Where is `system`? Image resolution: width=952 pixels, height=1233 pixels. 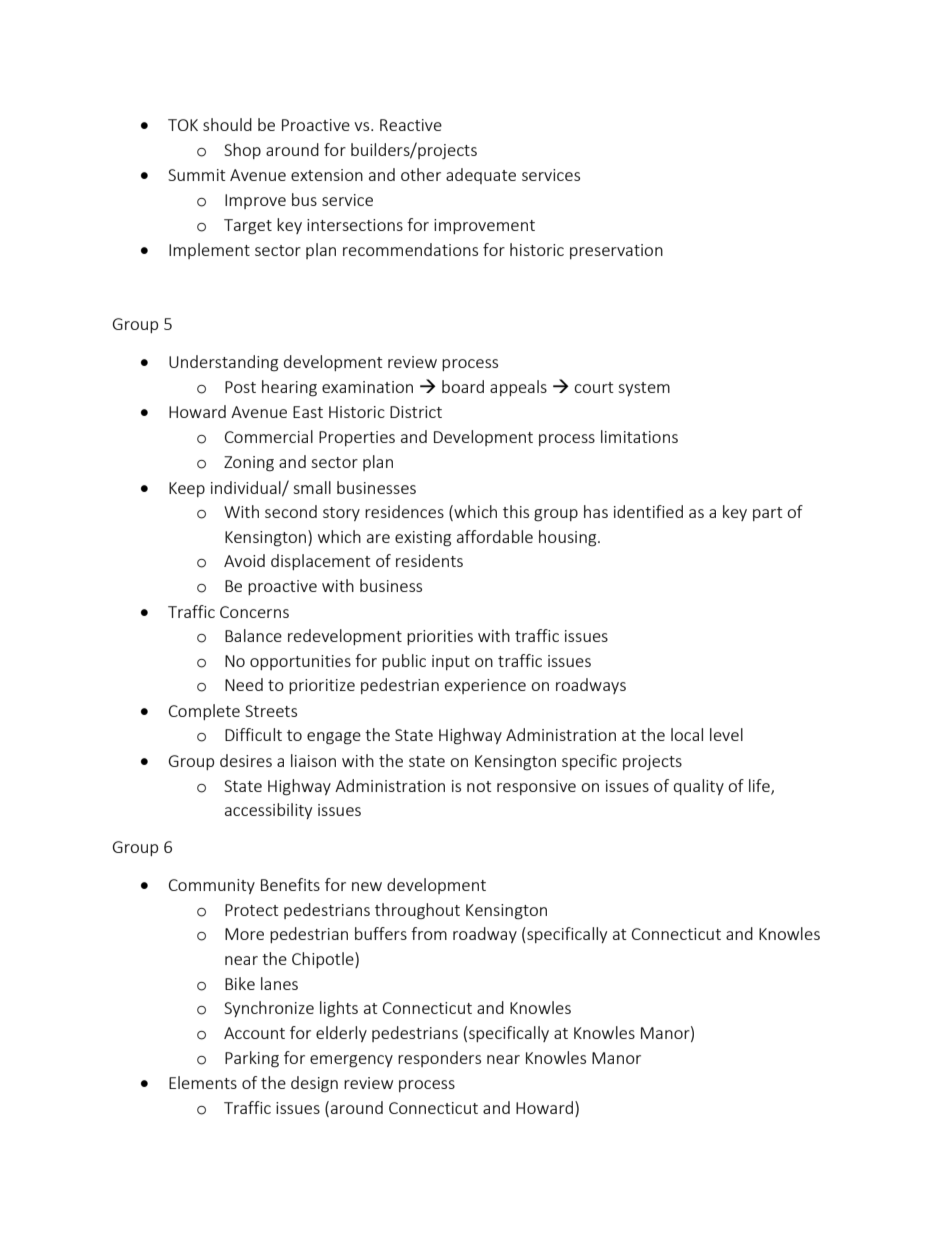 system is located at coordinates (644, 389).
